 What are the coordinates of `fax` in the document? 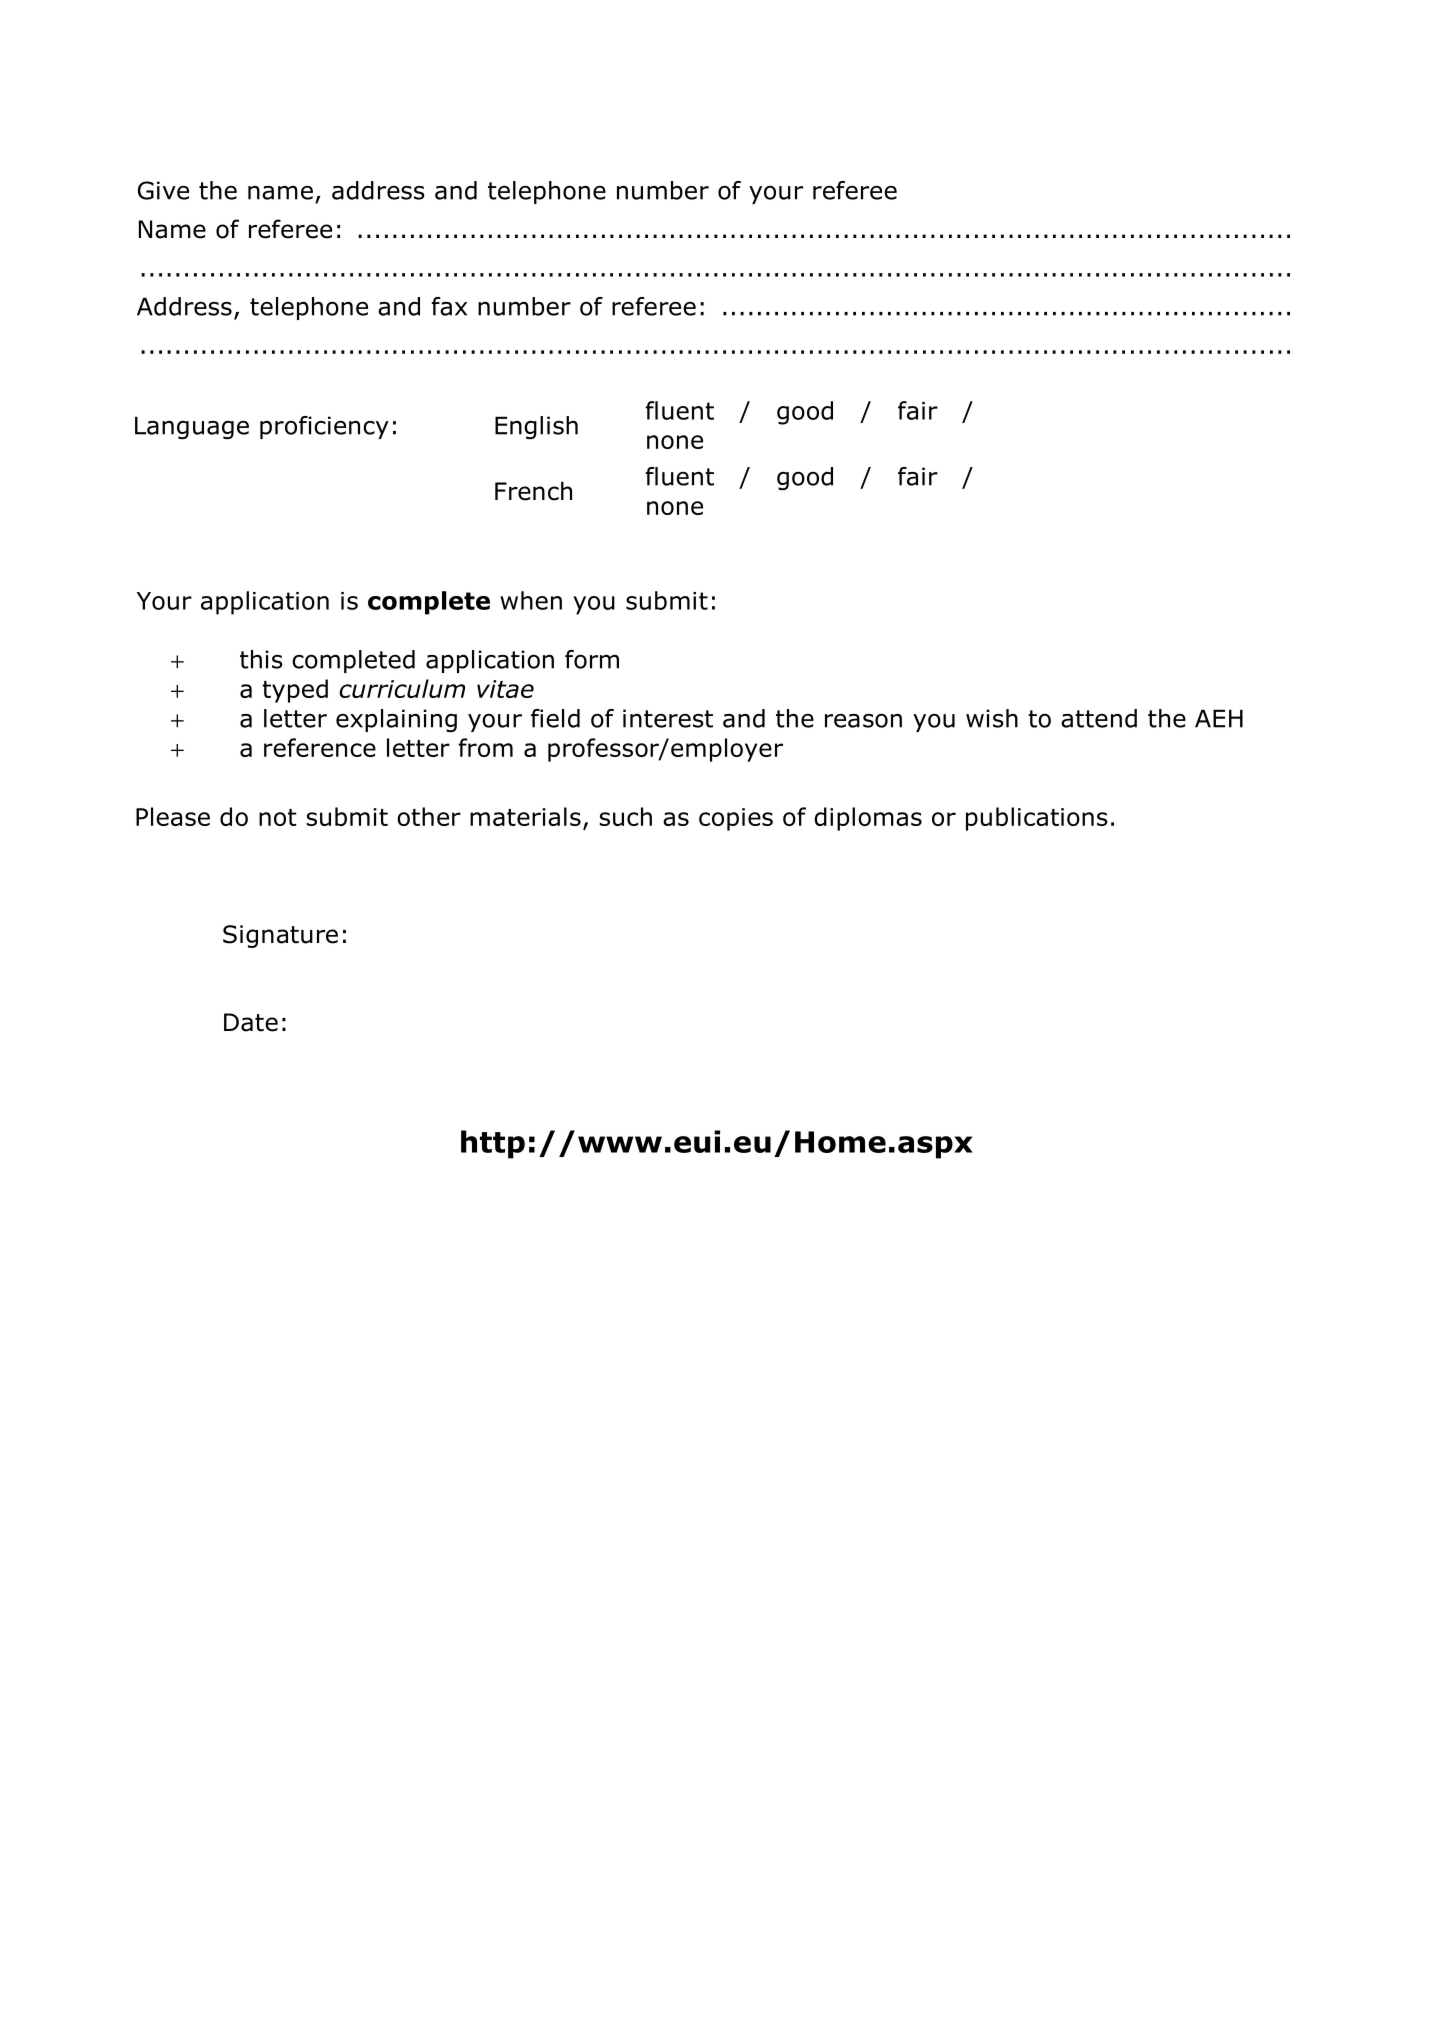 It's located at (449, 306).
